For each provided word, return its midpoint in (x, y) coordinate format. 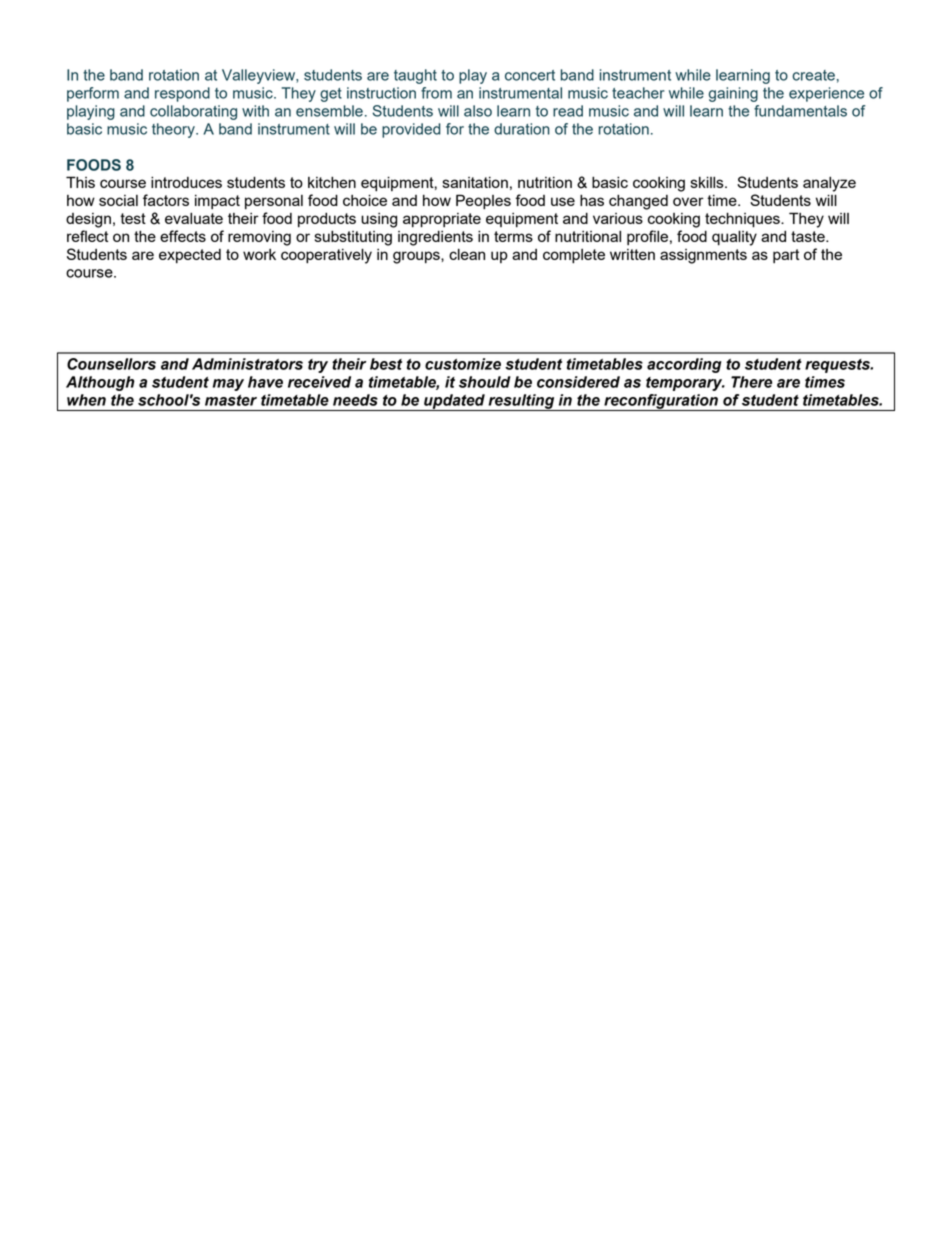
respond (182, 94)
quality (734, 238)
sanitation (475, 182)
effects (183, 236)
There (751, 382)
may (228, 385)
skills (708, 182)
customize (463, 364)
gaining (733, 94)
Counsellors (111, 364)
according (684, 365)
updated (454, 402)
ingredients (435, 238)
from (436, 93)
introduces (186, 182)
